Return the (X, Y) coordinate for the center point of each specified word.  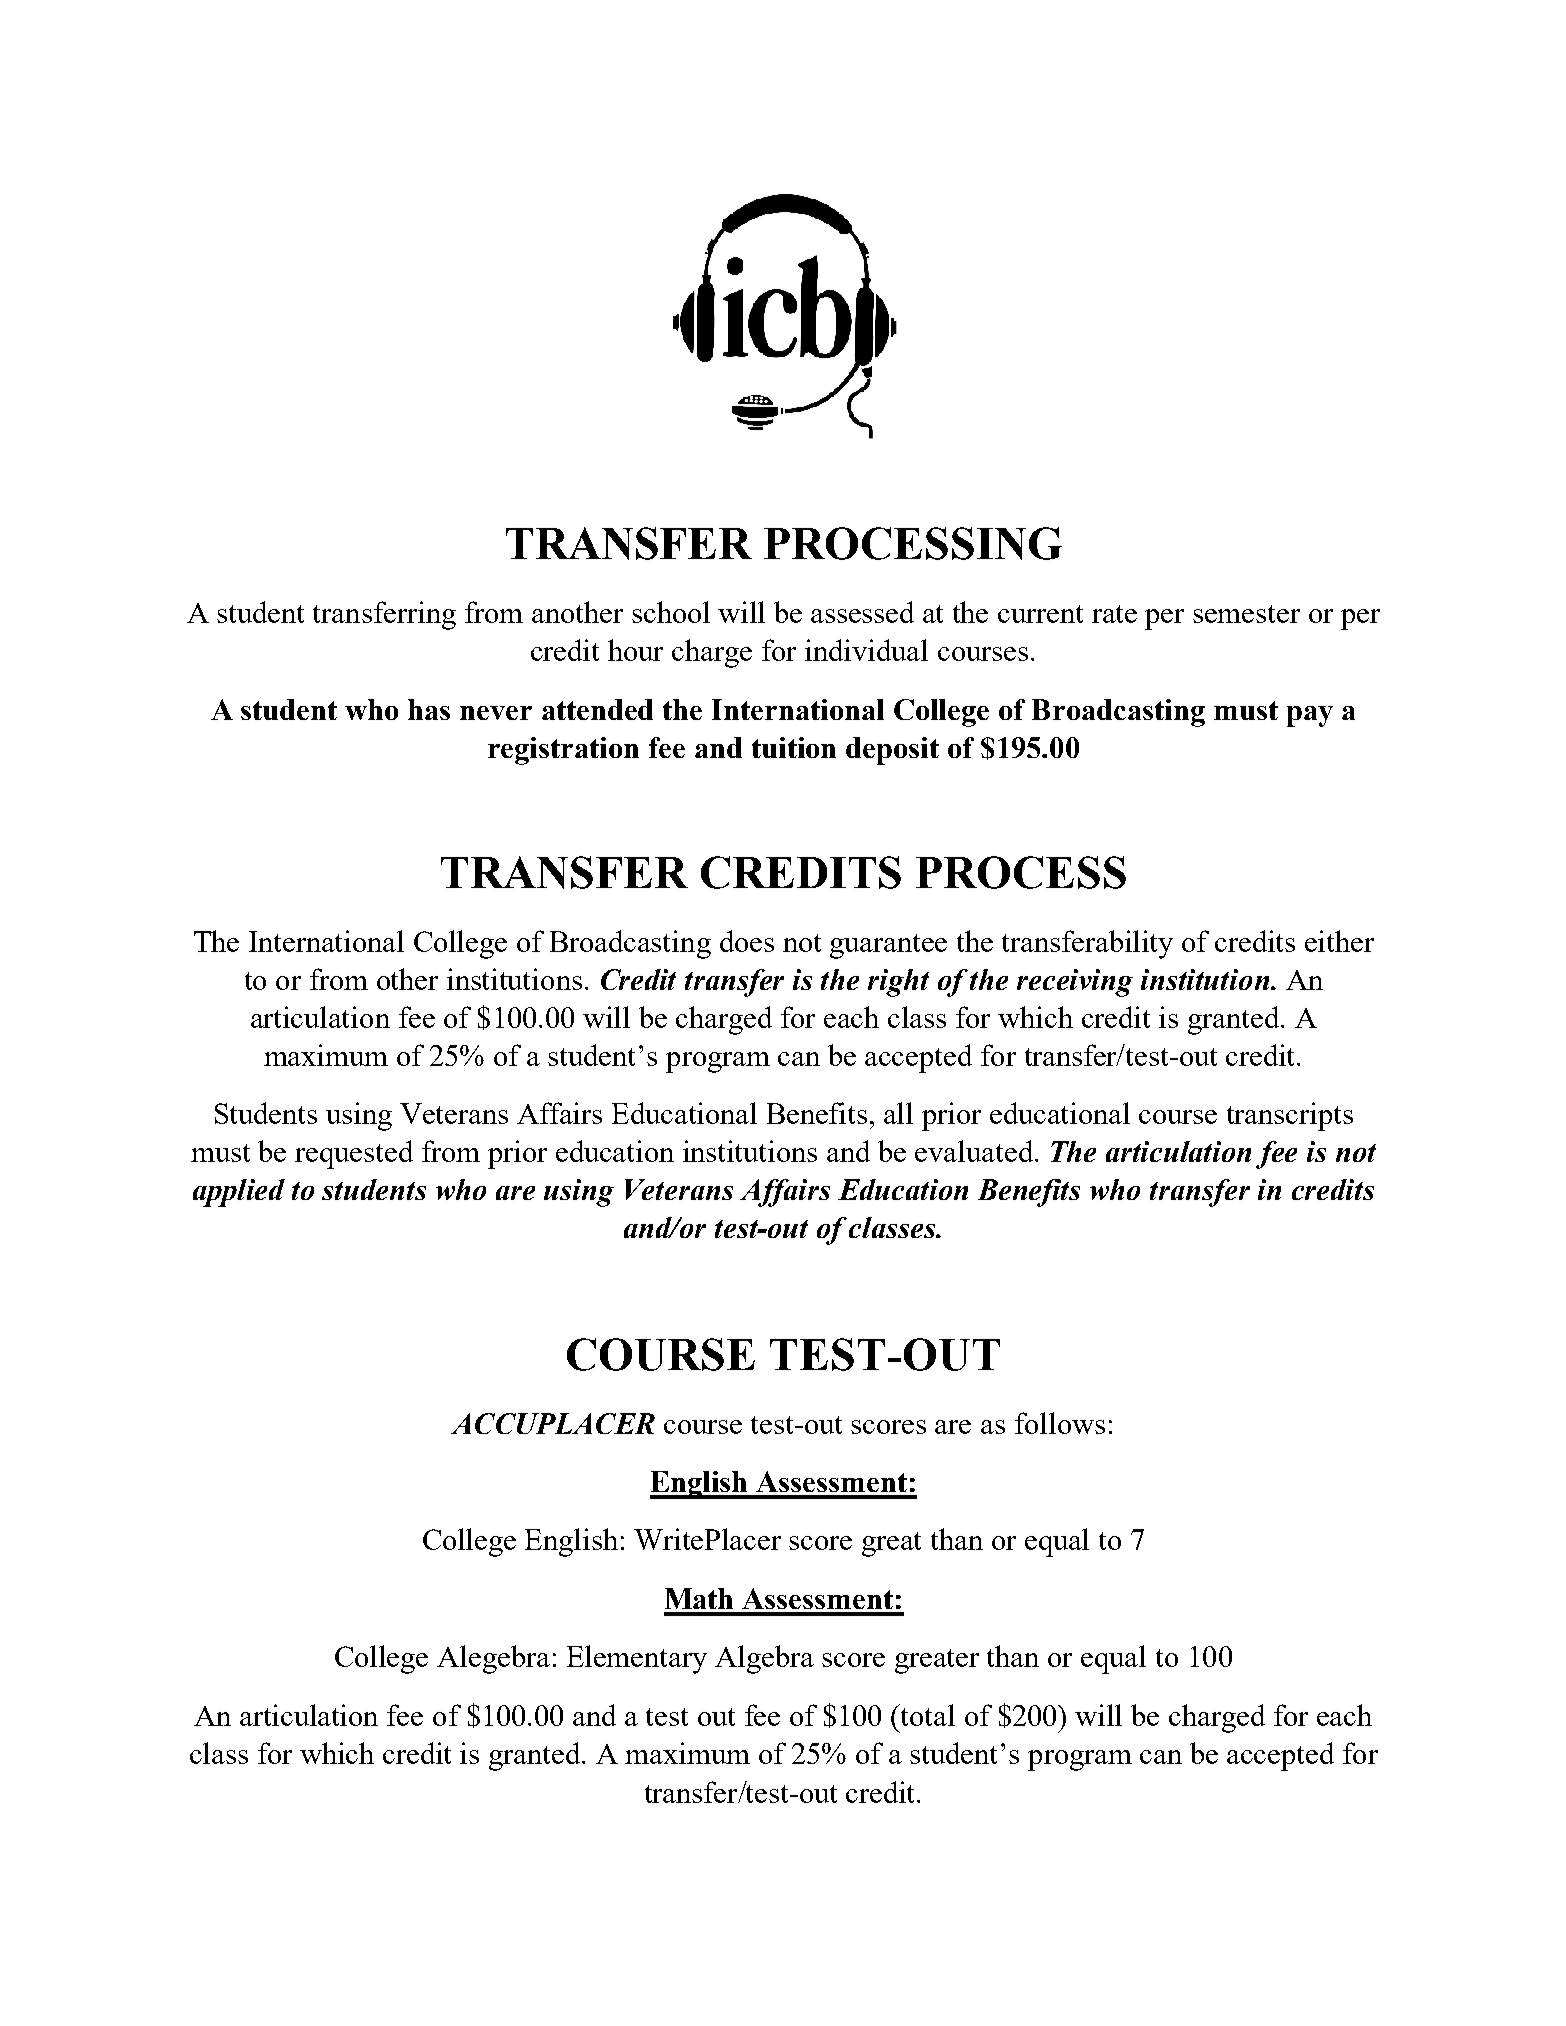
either (1339, 941)
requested (354, 1154)
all (898, 1113)
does (747, 941)
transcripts (1290, 1116)
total (927, 1715)
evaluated (975, 1151)
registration (563, 751)
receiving (1075, 983)
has (429, 709)
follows (1060, 1423)
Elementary (637, 1659)
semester (1246, 614)
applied (239, 1193)
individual (866, 650)
